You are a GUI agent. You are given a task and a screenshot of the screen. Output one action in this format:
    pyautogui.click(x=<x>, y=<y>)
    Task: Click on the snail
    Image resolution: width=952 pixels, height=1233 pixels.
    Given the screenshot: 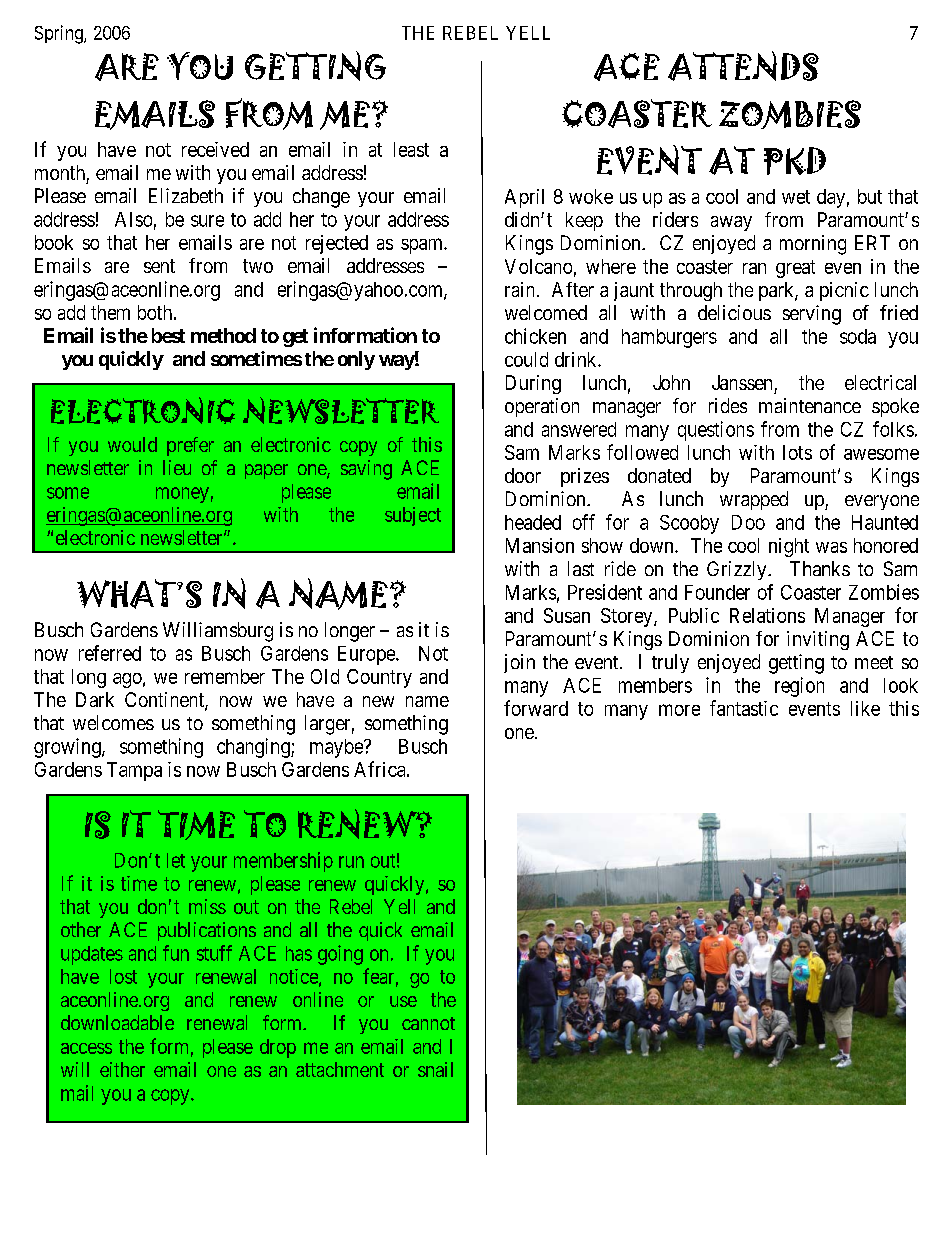 What is the action you would take?
    pyautogui.click(x=435, y=1069)
